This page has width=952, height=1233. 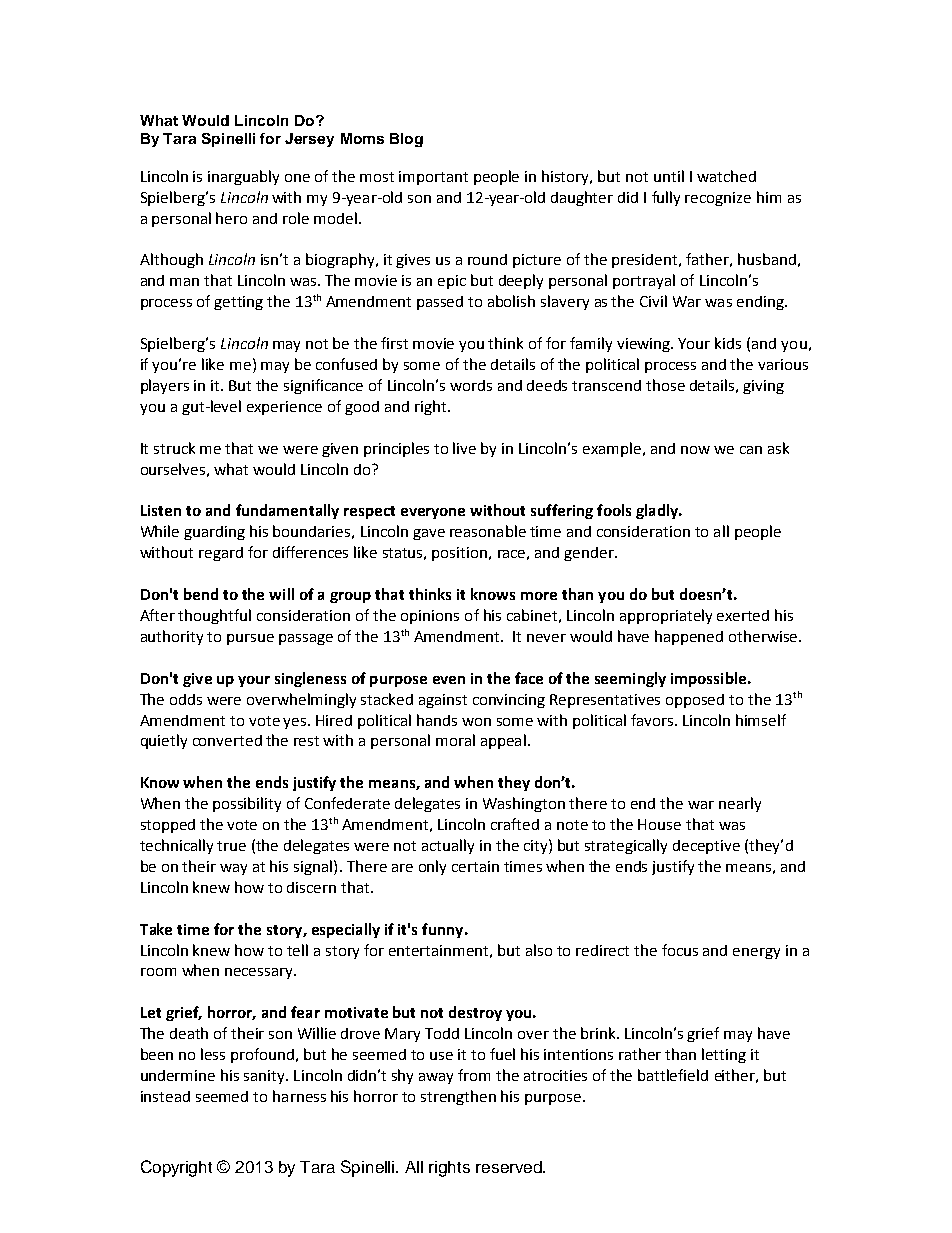 What do you see at coordinates (658, 511) in the page?
I see `gladly` at bounding box center [658, 511].
